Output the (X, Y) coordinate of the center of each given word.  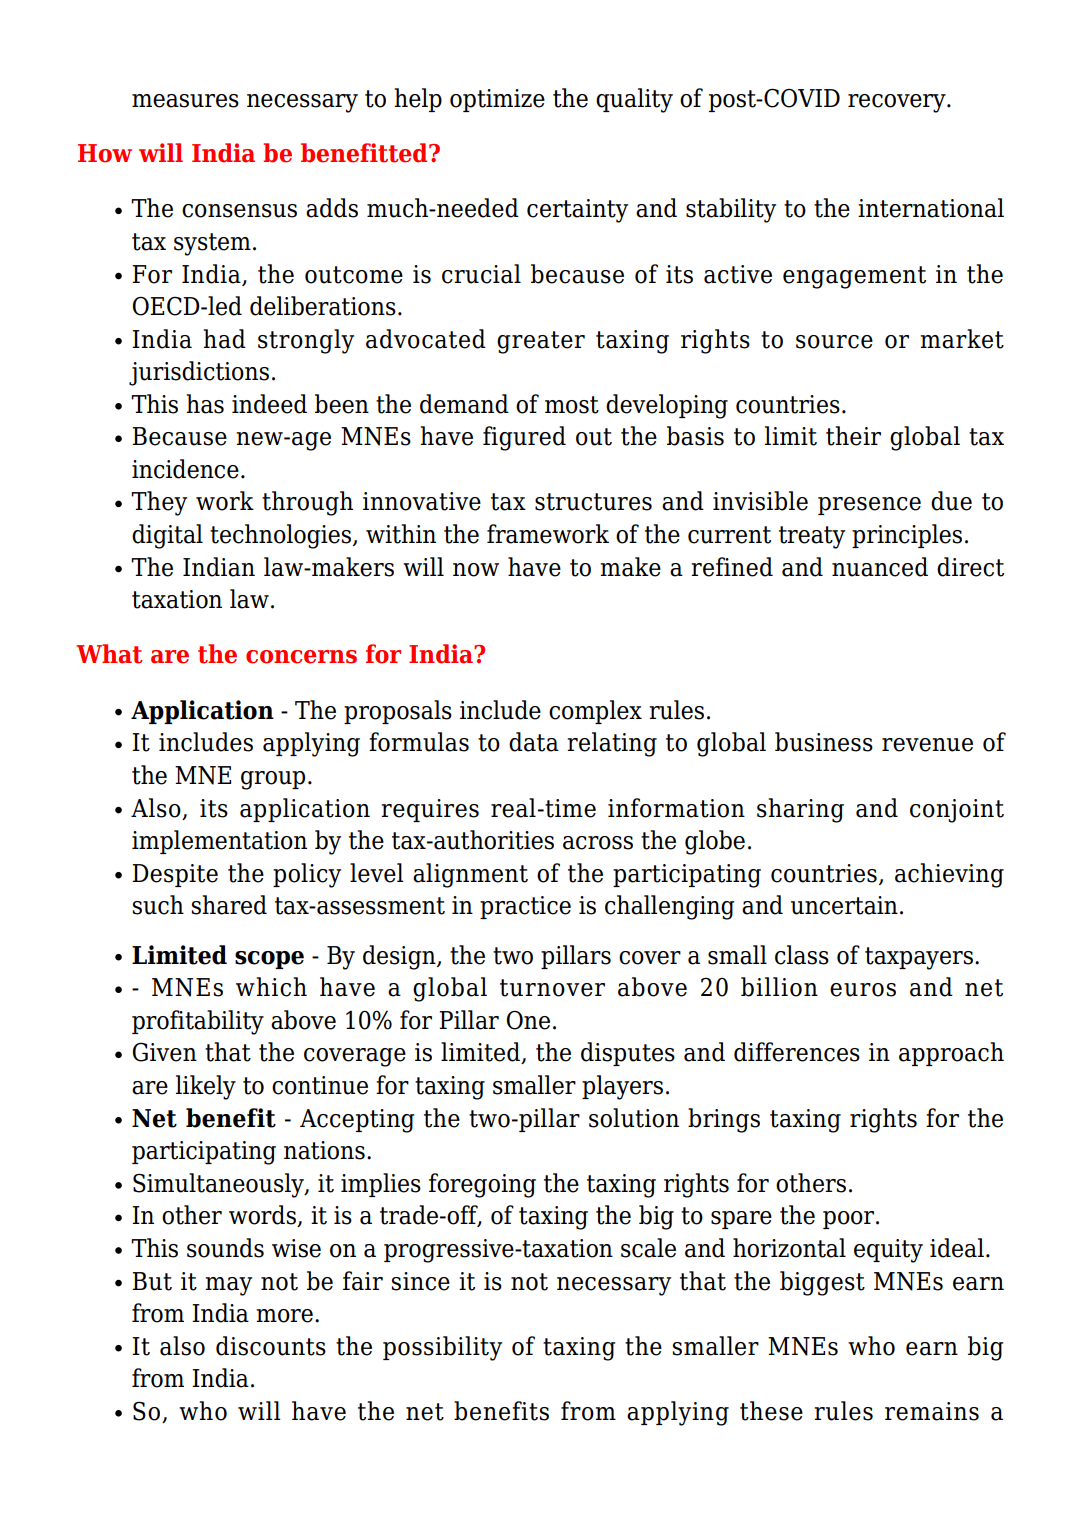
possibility (442, 1348)
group (273, 780)
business (824, 742)
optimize (497, 100)
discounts (271, 1346)
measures (185, 101)
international (931, 208)
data (534, 742)
